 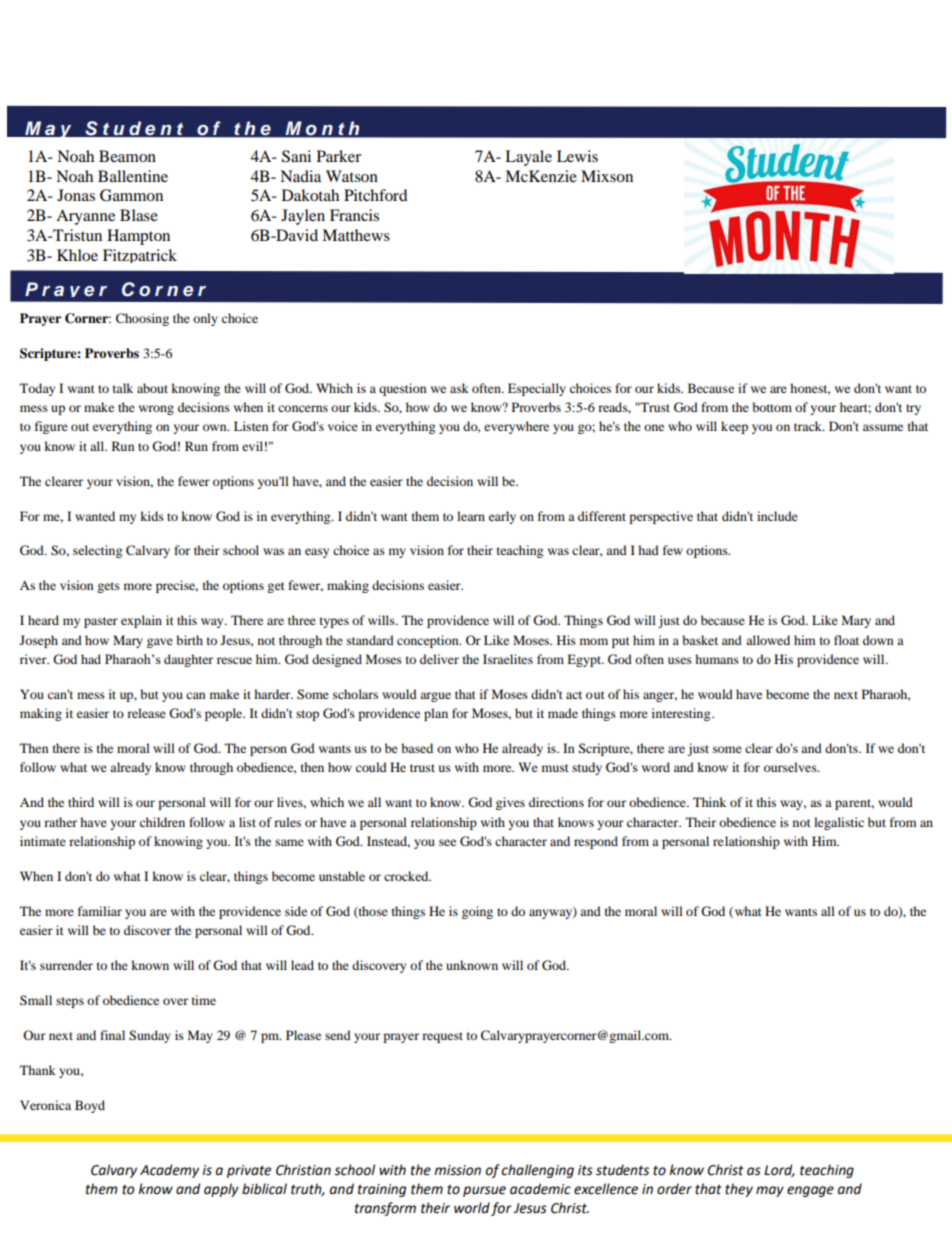 I want to click on argue, so click(x=435, y=697).
